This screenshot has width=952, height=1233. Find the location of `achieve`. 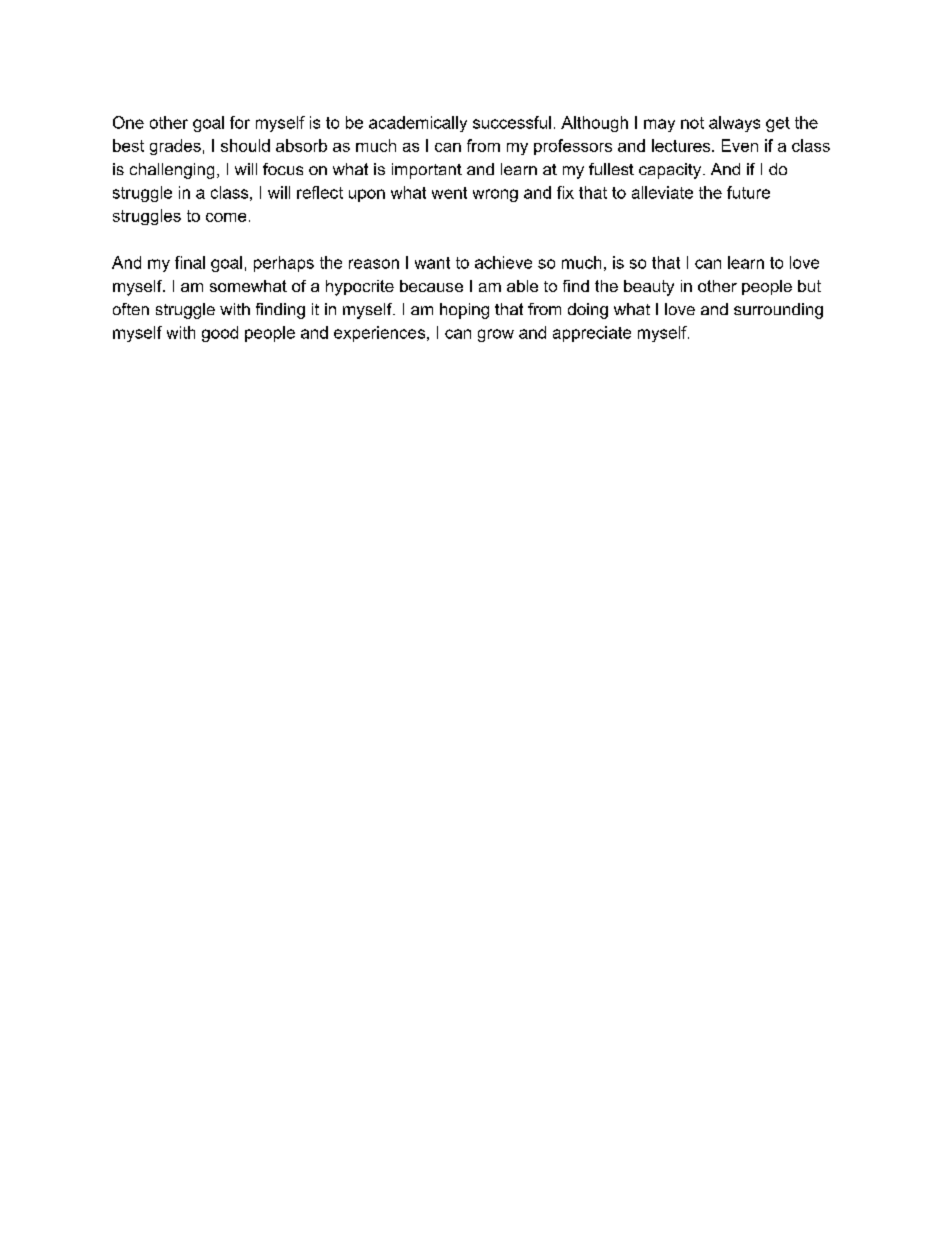

achieve is located at coordinates (503, 262).
